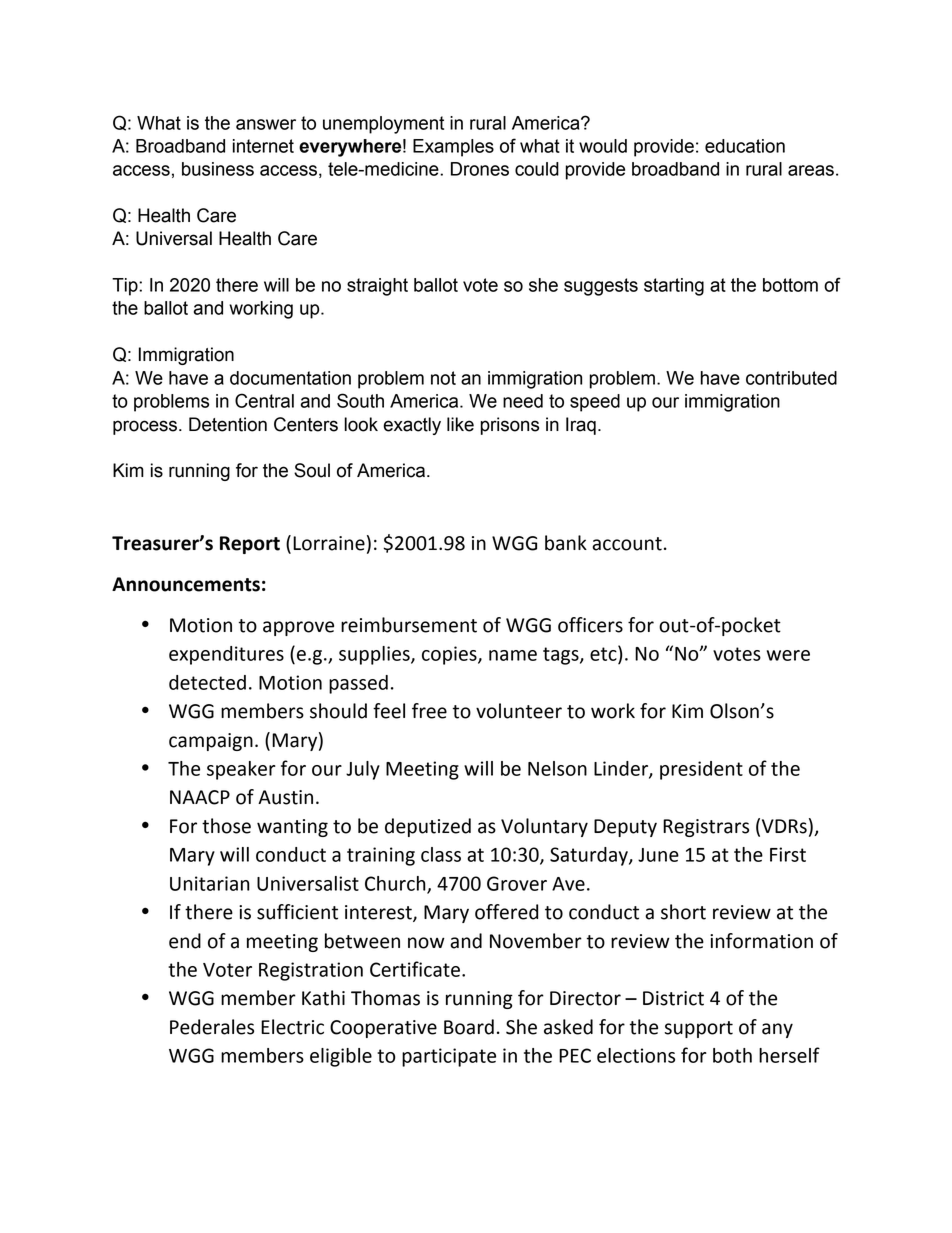 The height and width of the screenshot is (1233, 952). I want to click on Examples, so click(453, 148).
